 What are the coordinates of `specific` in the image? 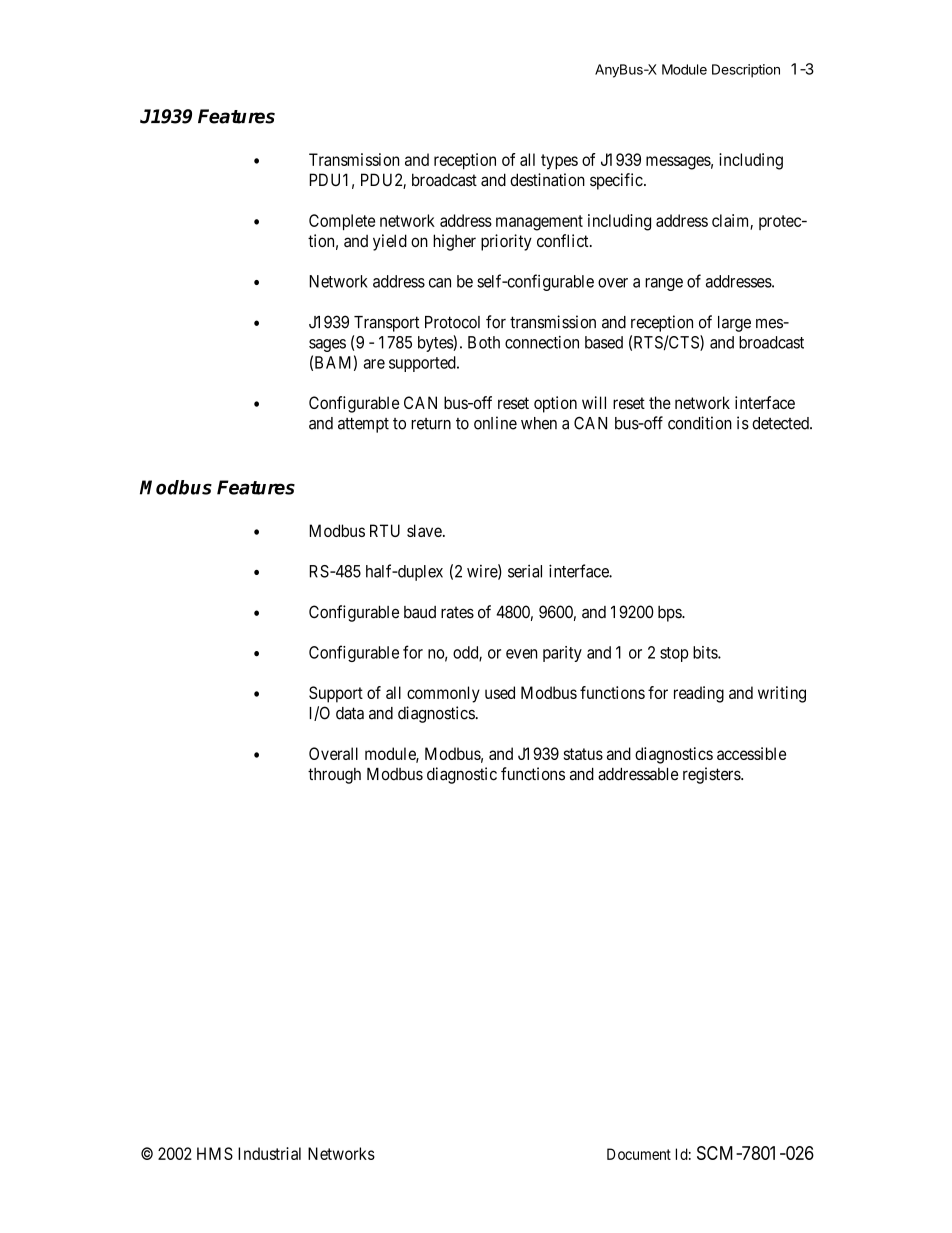 It's located at (616, 181).
